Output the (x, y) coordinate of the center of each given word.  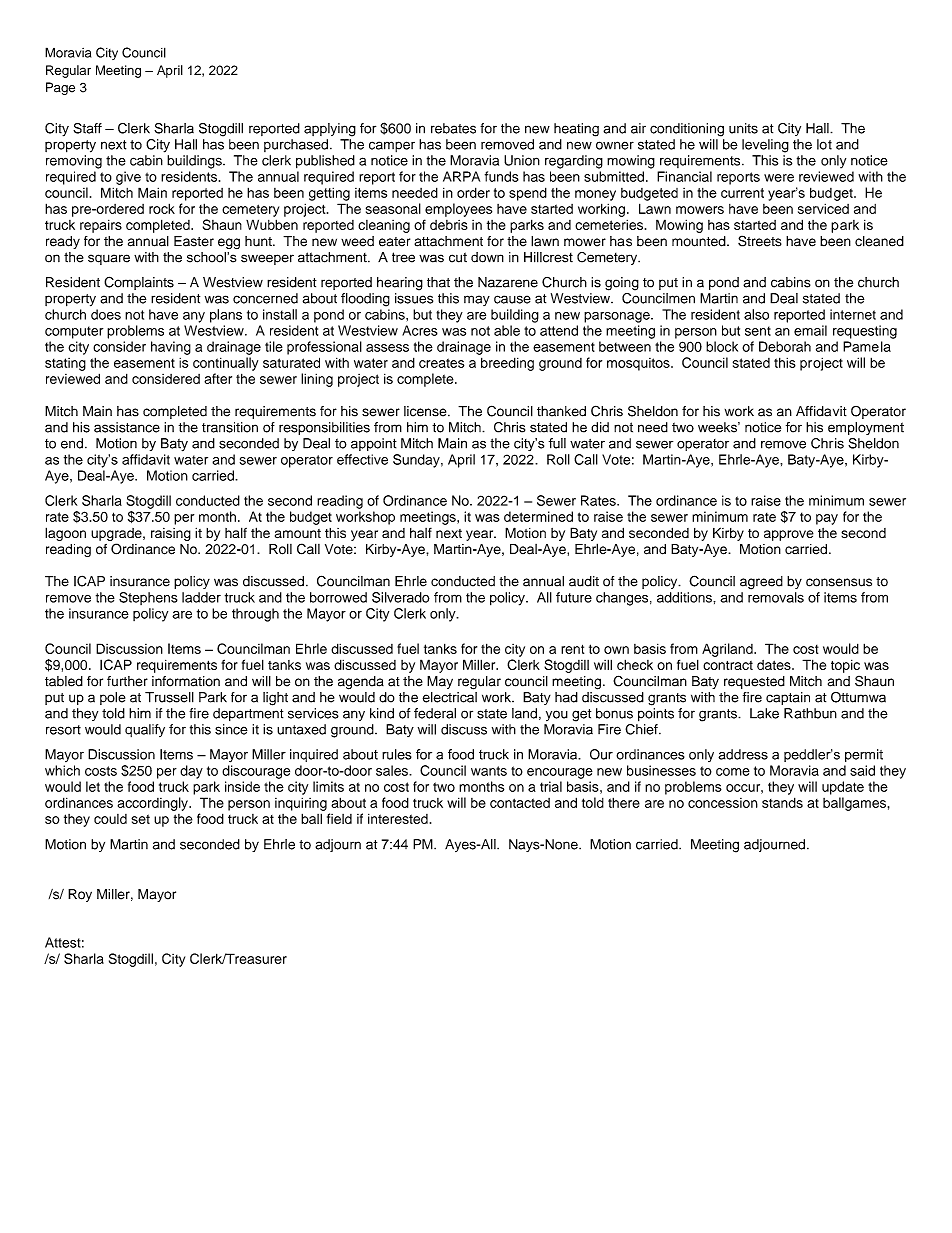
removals (776, 597)
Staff (87, 128)
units (743, 128)
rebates (453, 128)
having (171, 348)
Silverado (401, 597)
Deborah (785, 346)
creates (441, 363)
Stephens (148, 598)
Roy (80, 895)
